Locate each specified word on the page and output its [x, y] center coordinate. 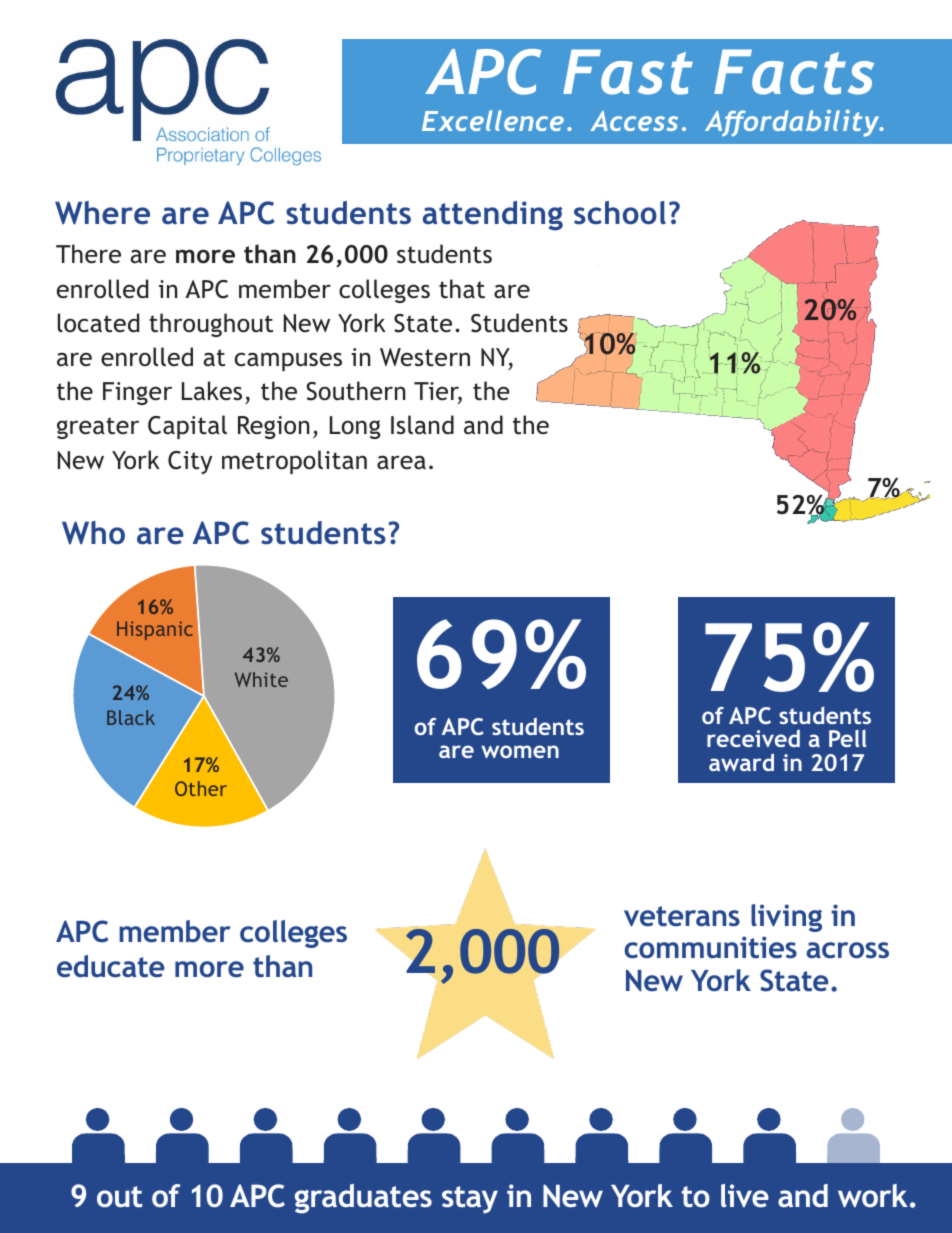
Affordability [793, 123]
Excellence [493, 120]
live [745, 1195]
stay [470, 1200]
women [520, 751]
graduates [363, 1199]
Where [102, 213]
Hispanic [155, 630]
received [753, 738]
